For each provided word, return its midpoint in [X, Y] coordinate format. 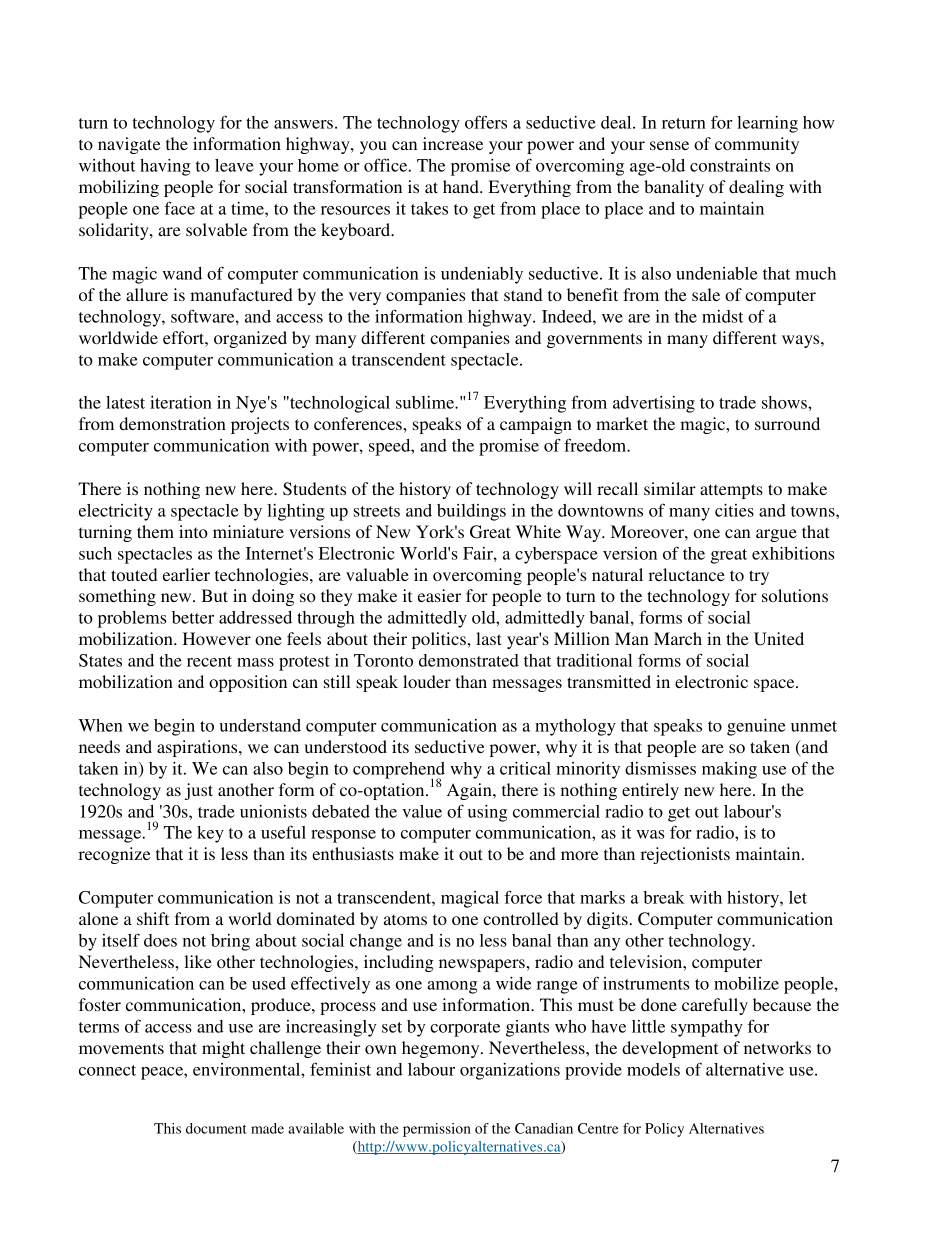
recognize [114, 855]
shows [785, 402]
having [165, 167]
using [487, 813]
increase [453, 143]
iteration [181, 402]
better [193, 617]
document [216, 1128]
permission [437, 1130]
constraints [730, 165]
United [779, 639]
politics [440, 640]
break [664, 897]
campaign [536, 425]
